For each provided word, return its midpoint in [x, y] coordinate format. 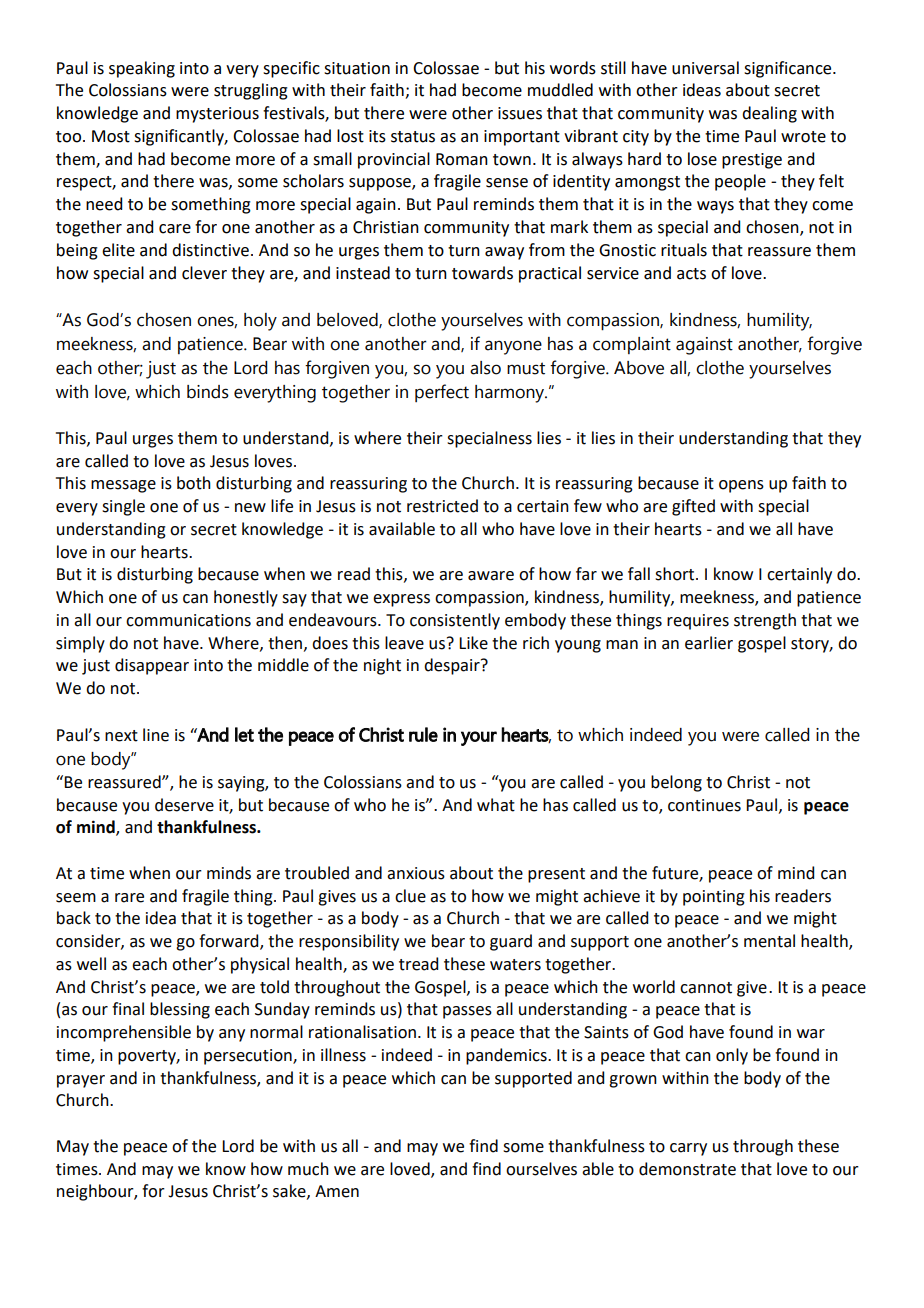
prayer [81, 1081]
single [123, 507]
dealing [769, 114]
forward [230, 942]
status [413, 137]
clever [204, 273]
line [156, 735]
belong [676, 783]
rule [423, 734]
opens [741, 486]
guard [511, 942]
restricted [442, 506]
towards [482, 273]
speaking [142, 69]
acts [691, 274]
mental [769, 941]
